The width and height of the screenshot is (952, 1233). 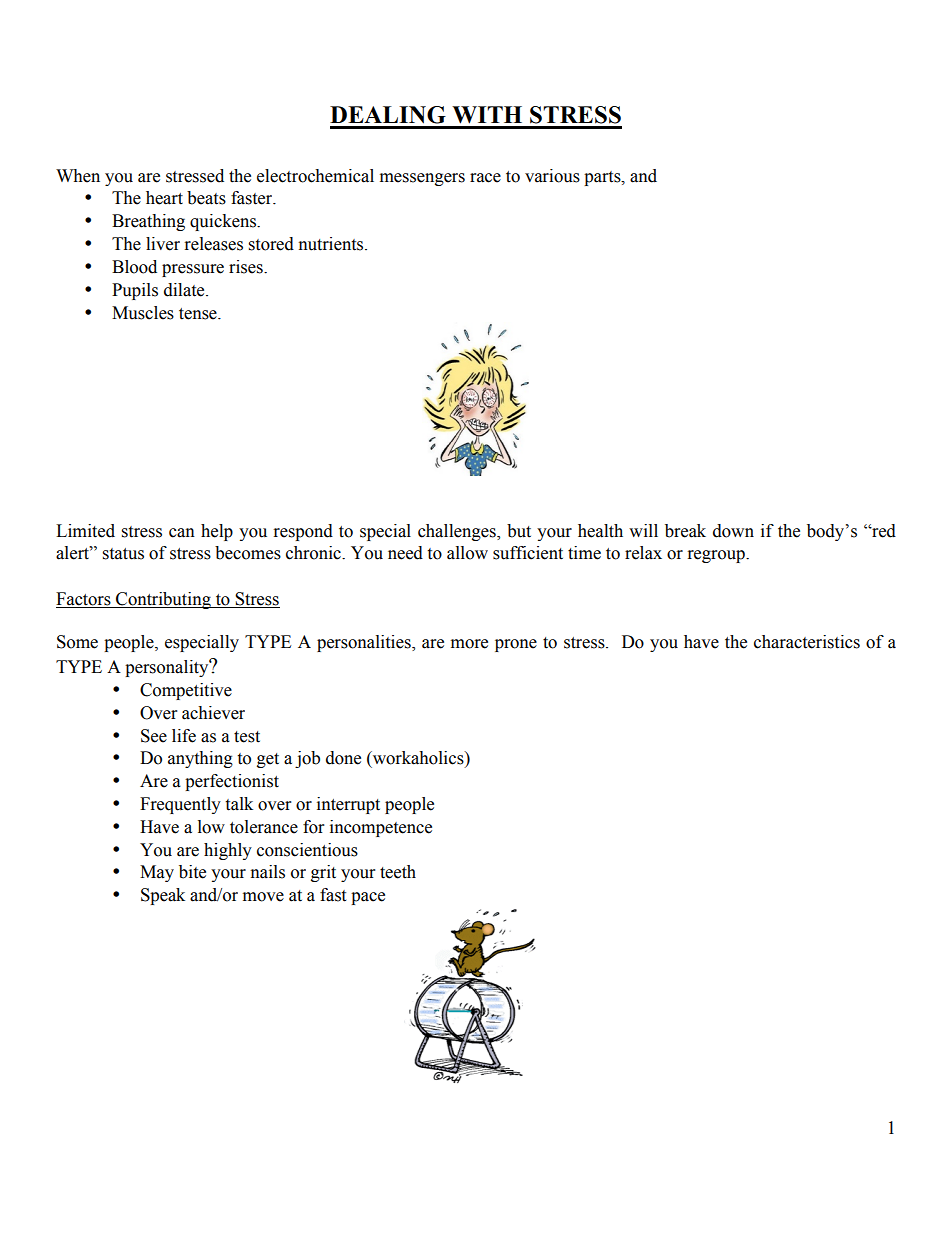 I want to click on can, so click(x=182, y=533).
